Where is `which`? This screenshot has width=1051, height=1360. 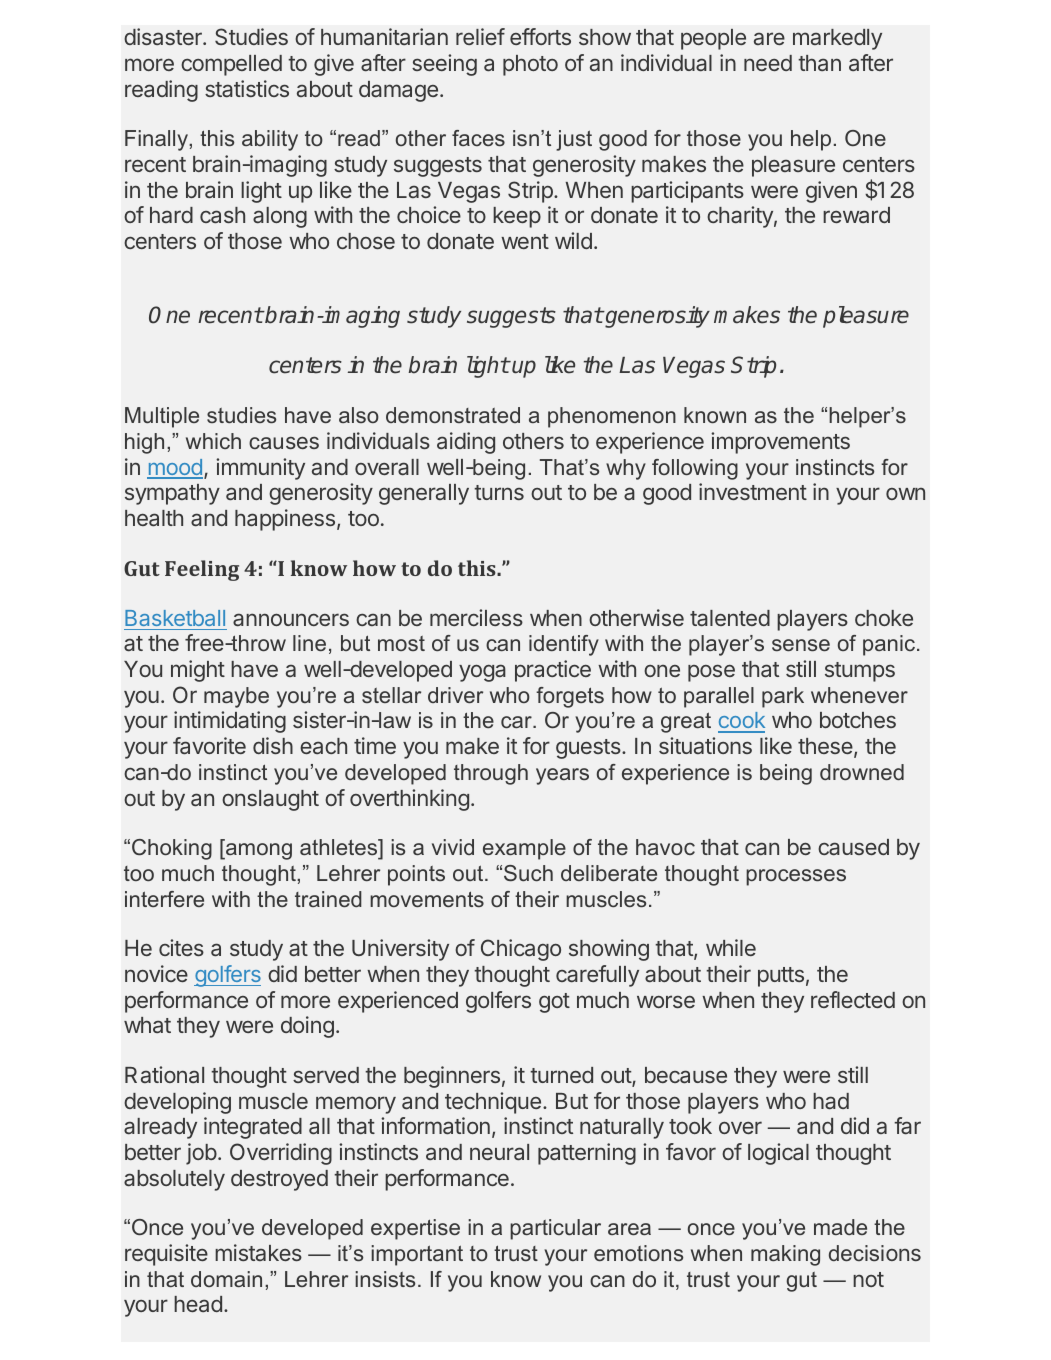
which is located at coordinates (213, 441).
